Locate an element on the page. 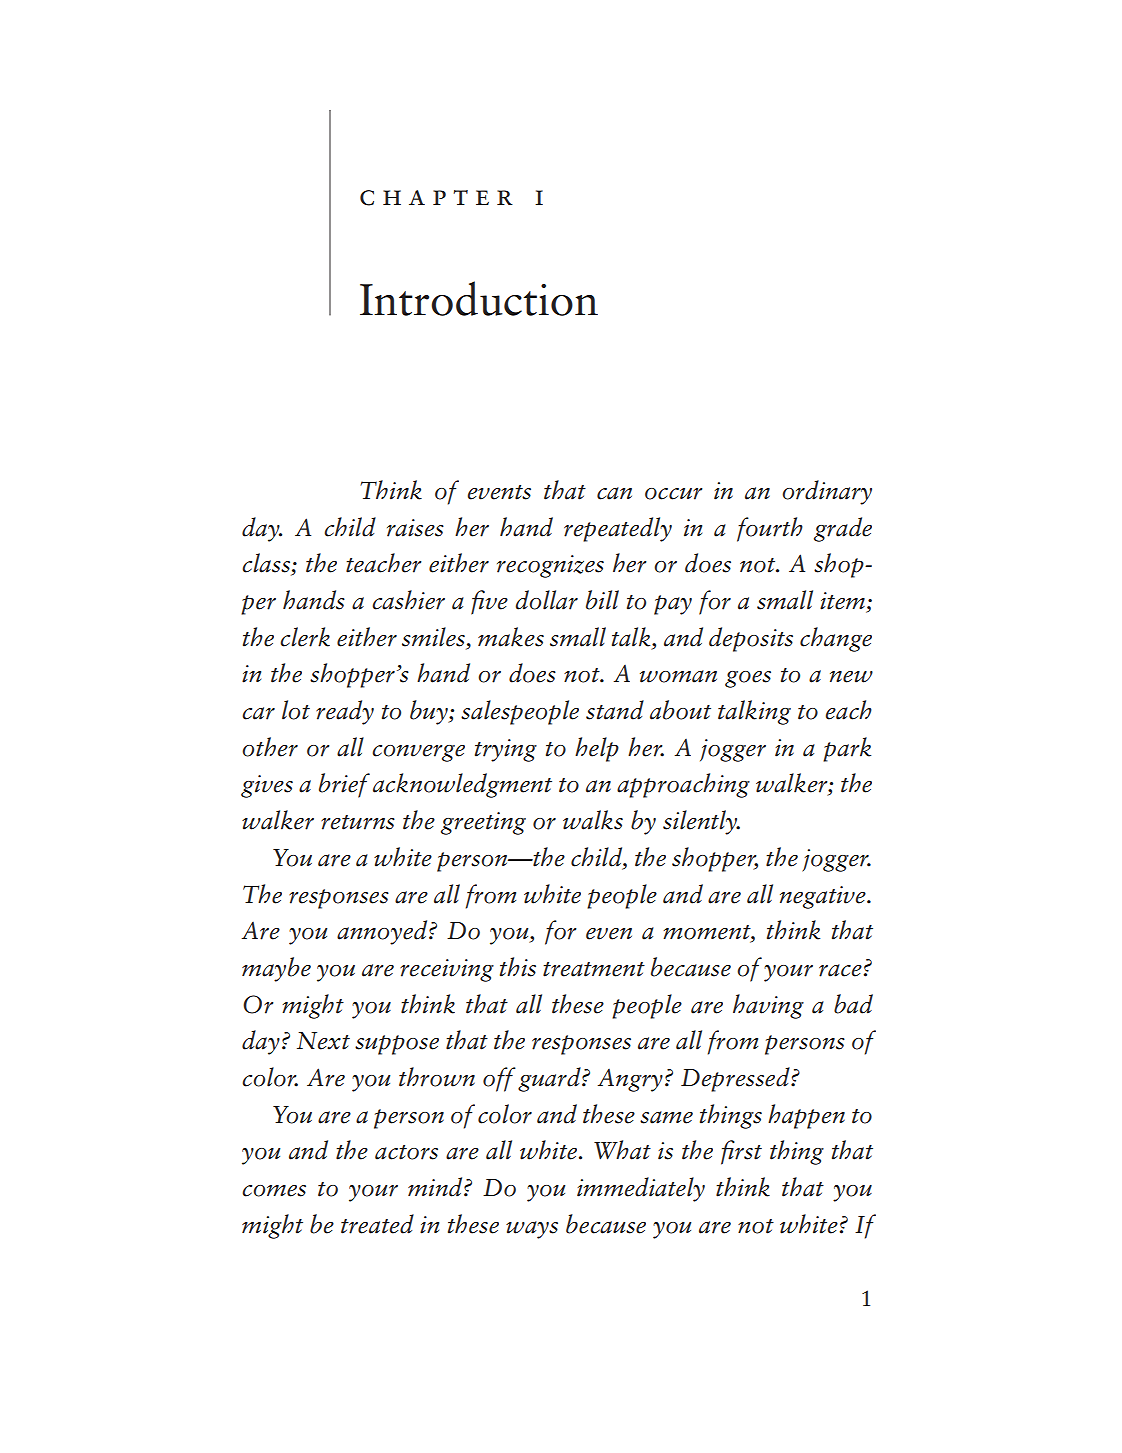 Image resolution: width=1122 pixels, height=1453 pixels. chapter is located at coordinates (436, 198).
